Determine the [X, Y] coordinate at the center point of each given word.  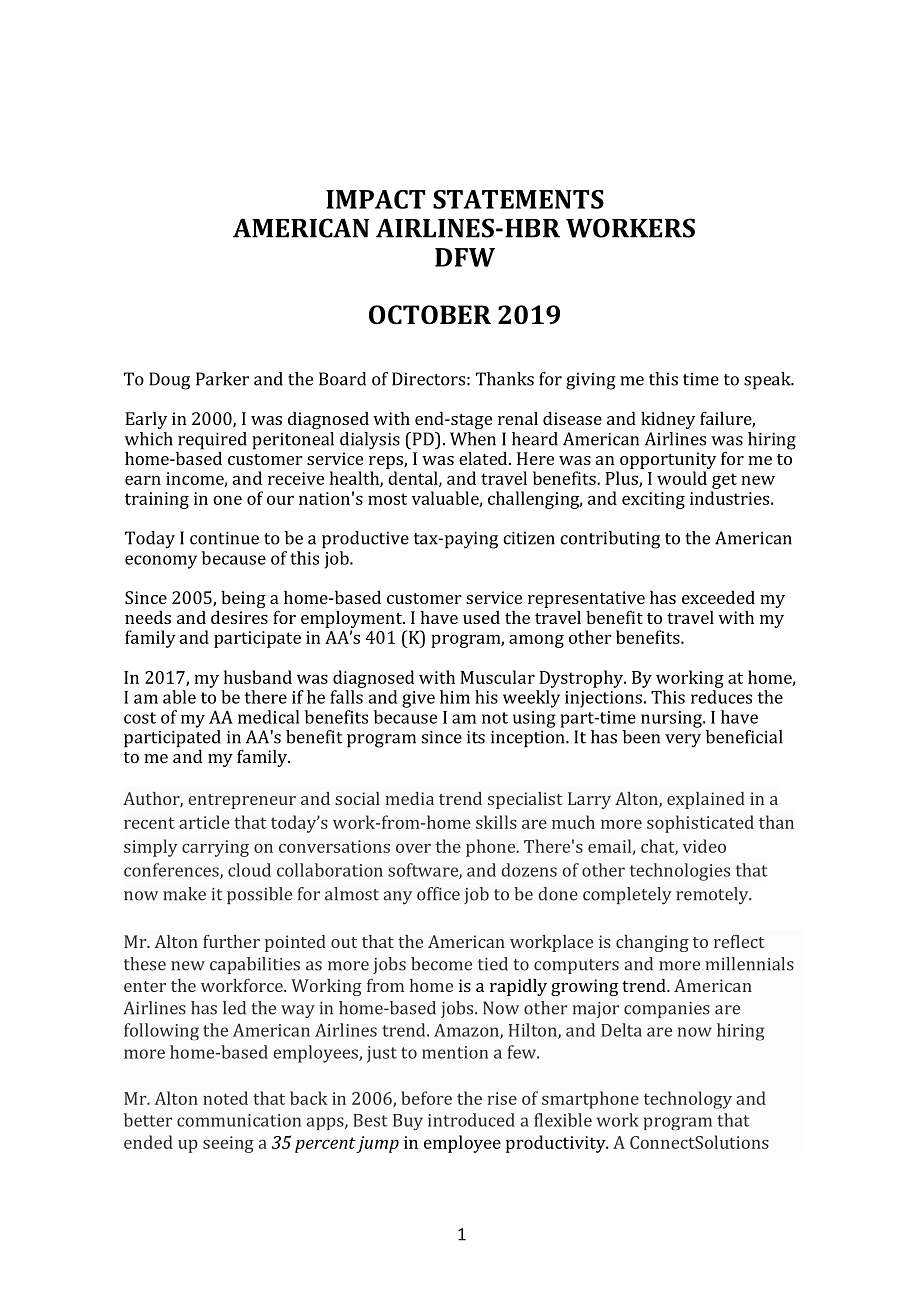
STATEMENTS [518, 199]
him [455, 697]
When [473, 439]
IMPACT [376, 199]
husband [258, 677]
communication [239, 1120]
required [212, 441]
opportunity [668, 460]
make [184, 894]
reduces [721, 697]
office [438, 894]
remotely [713, 896]
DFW [465, 257]
